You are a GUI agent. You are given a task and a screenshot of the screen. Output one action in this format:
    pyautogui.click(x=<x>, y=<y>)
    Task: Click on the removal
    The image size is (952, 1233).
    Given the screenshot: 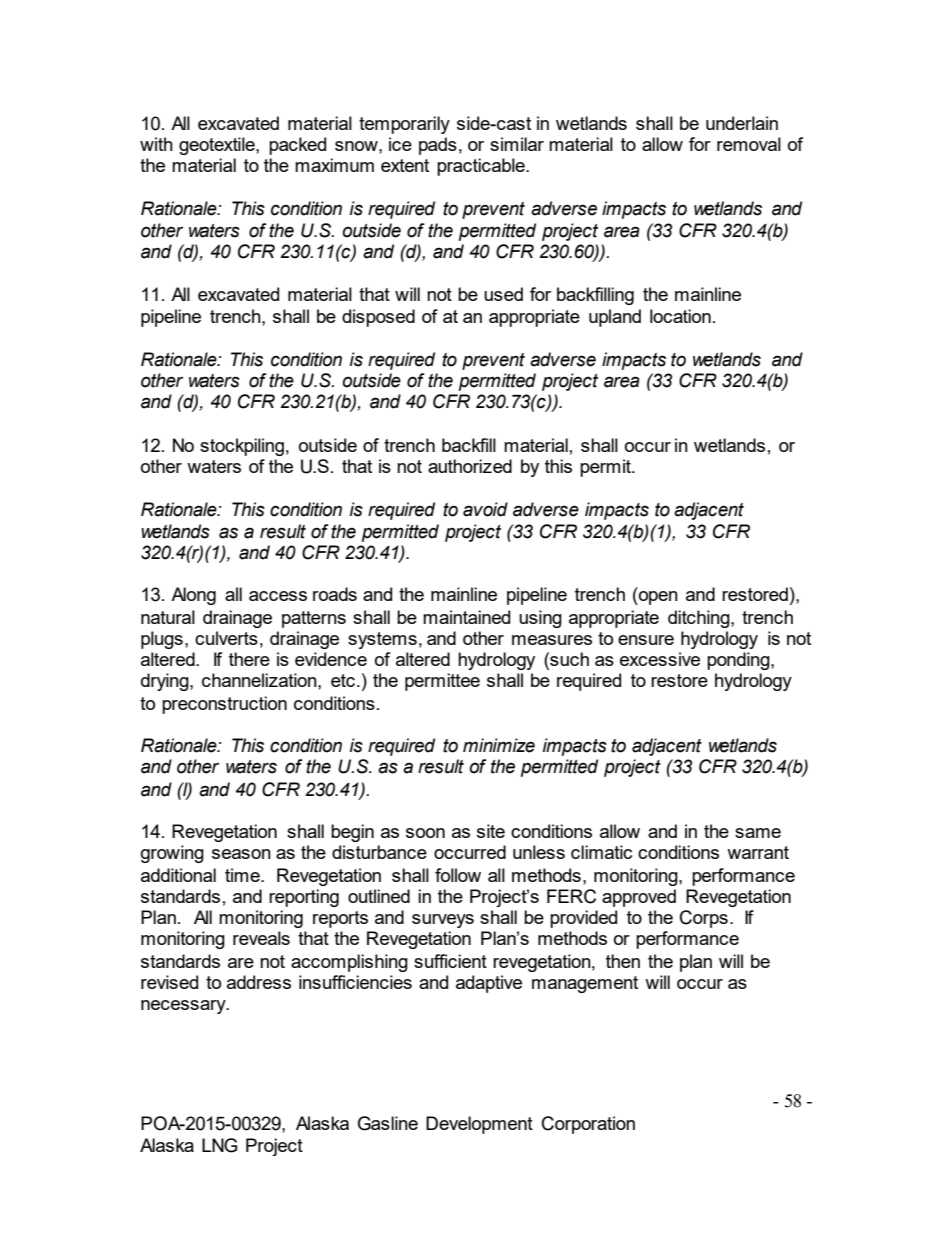 What is the action you would take?
    pyautogui.click(x=749, y=144)
